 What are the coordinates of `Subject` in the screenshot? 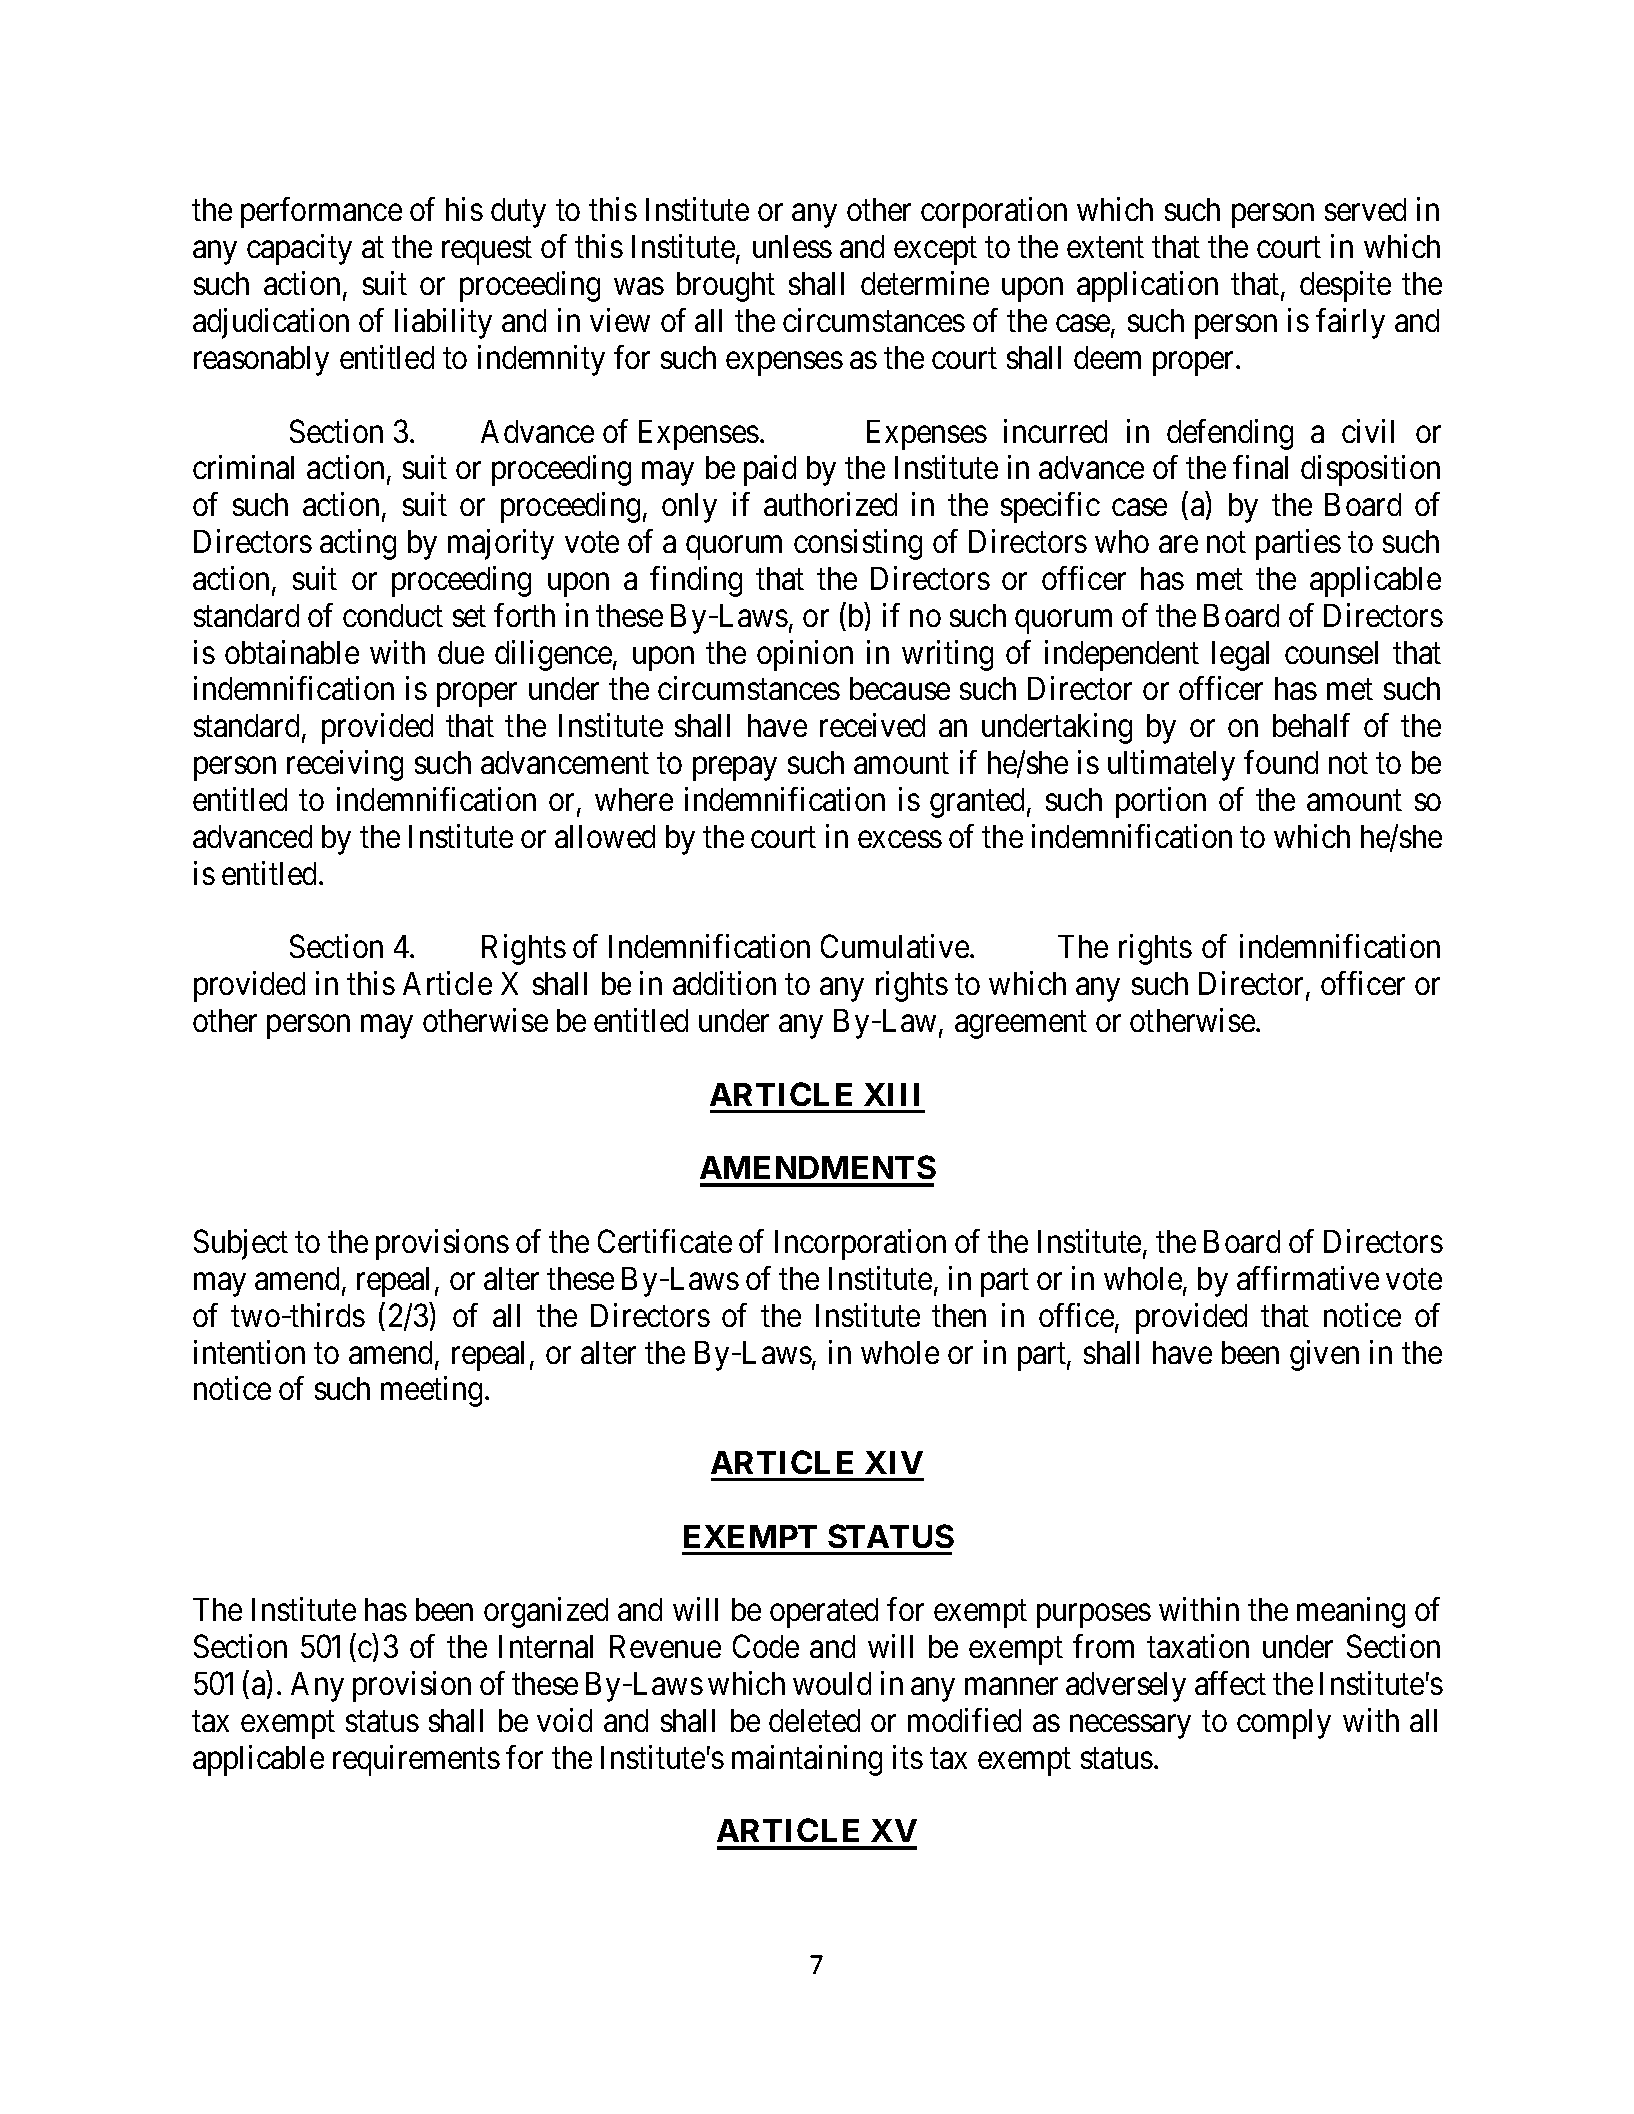 It's located at (241, 1244).
